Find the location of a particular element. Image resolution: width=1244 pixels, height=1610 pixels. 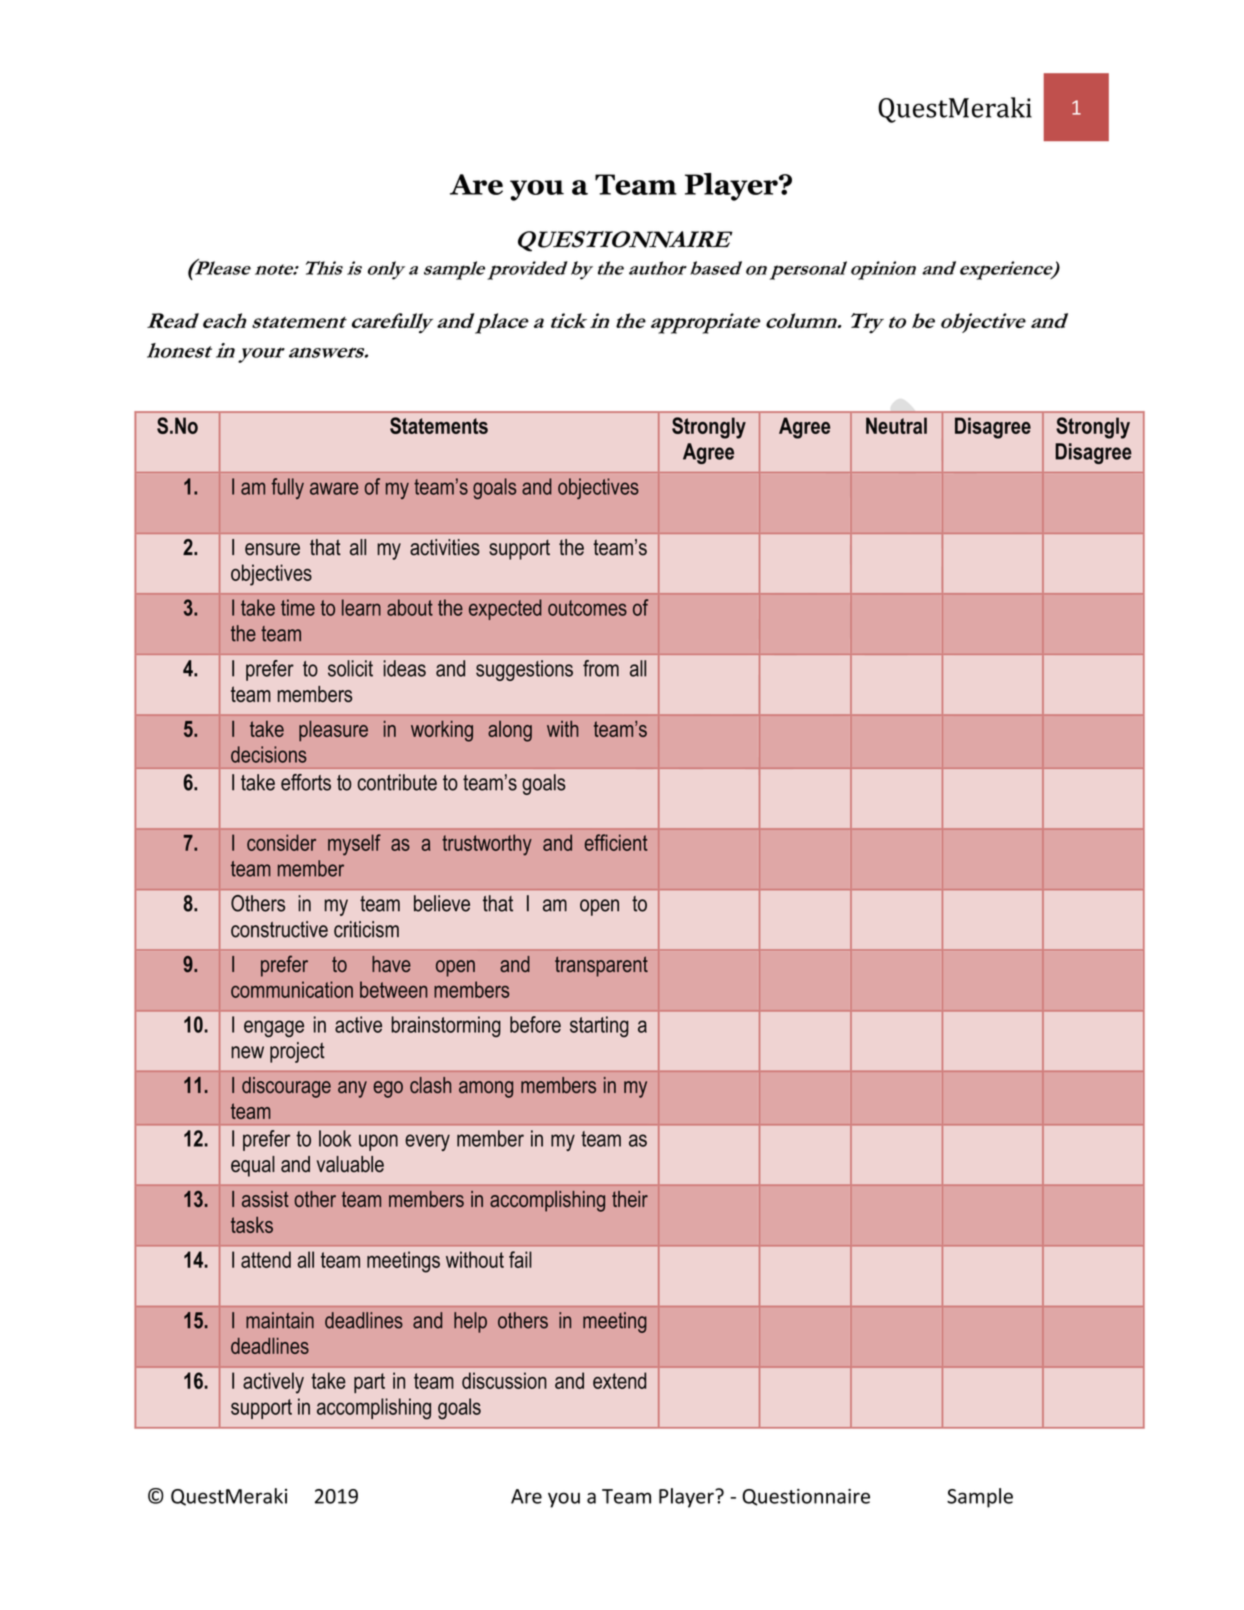

extend is located at coordinates (619, 1380).
